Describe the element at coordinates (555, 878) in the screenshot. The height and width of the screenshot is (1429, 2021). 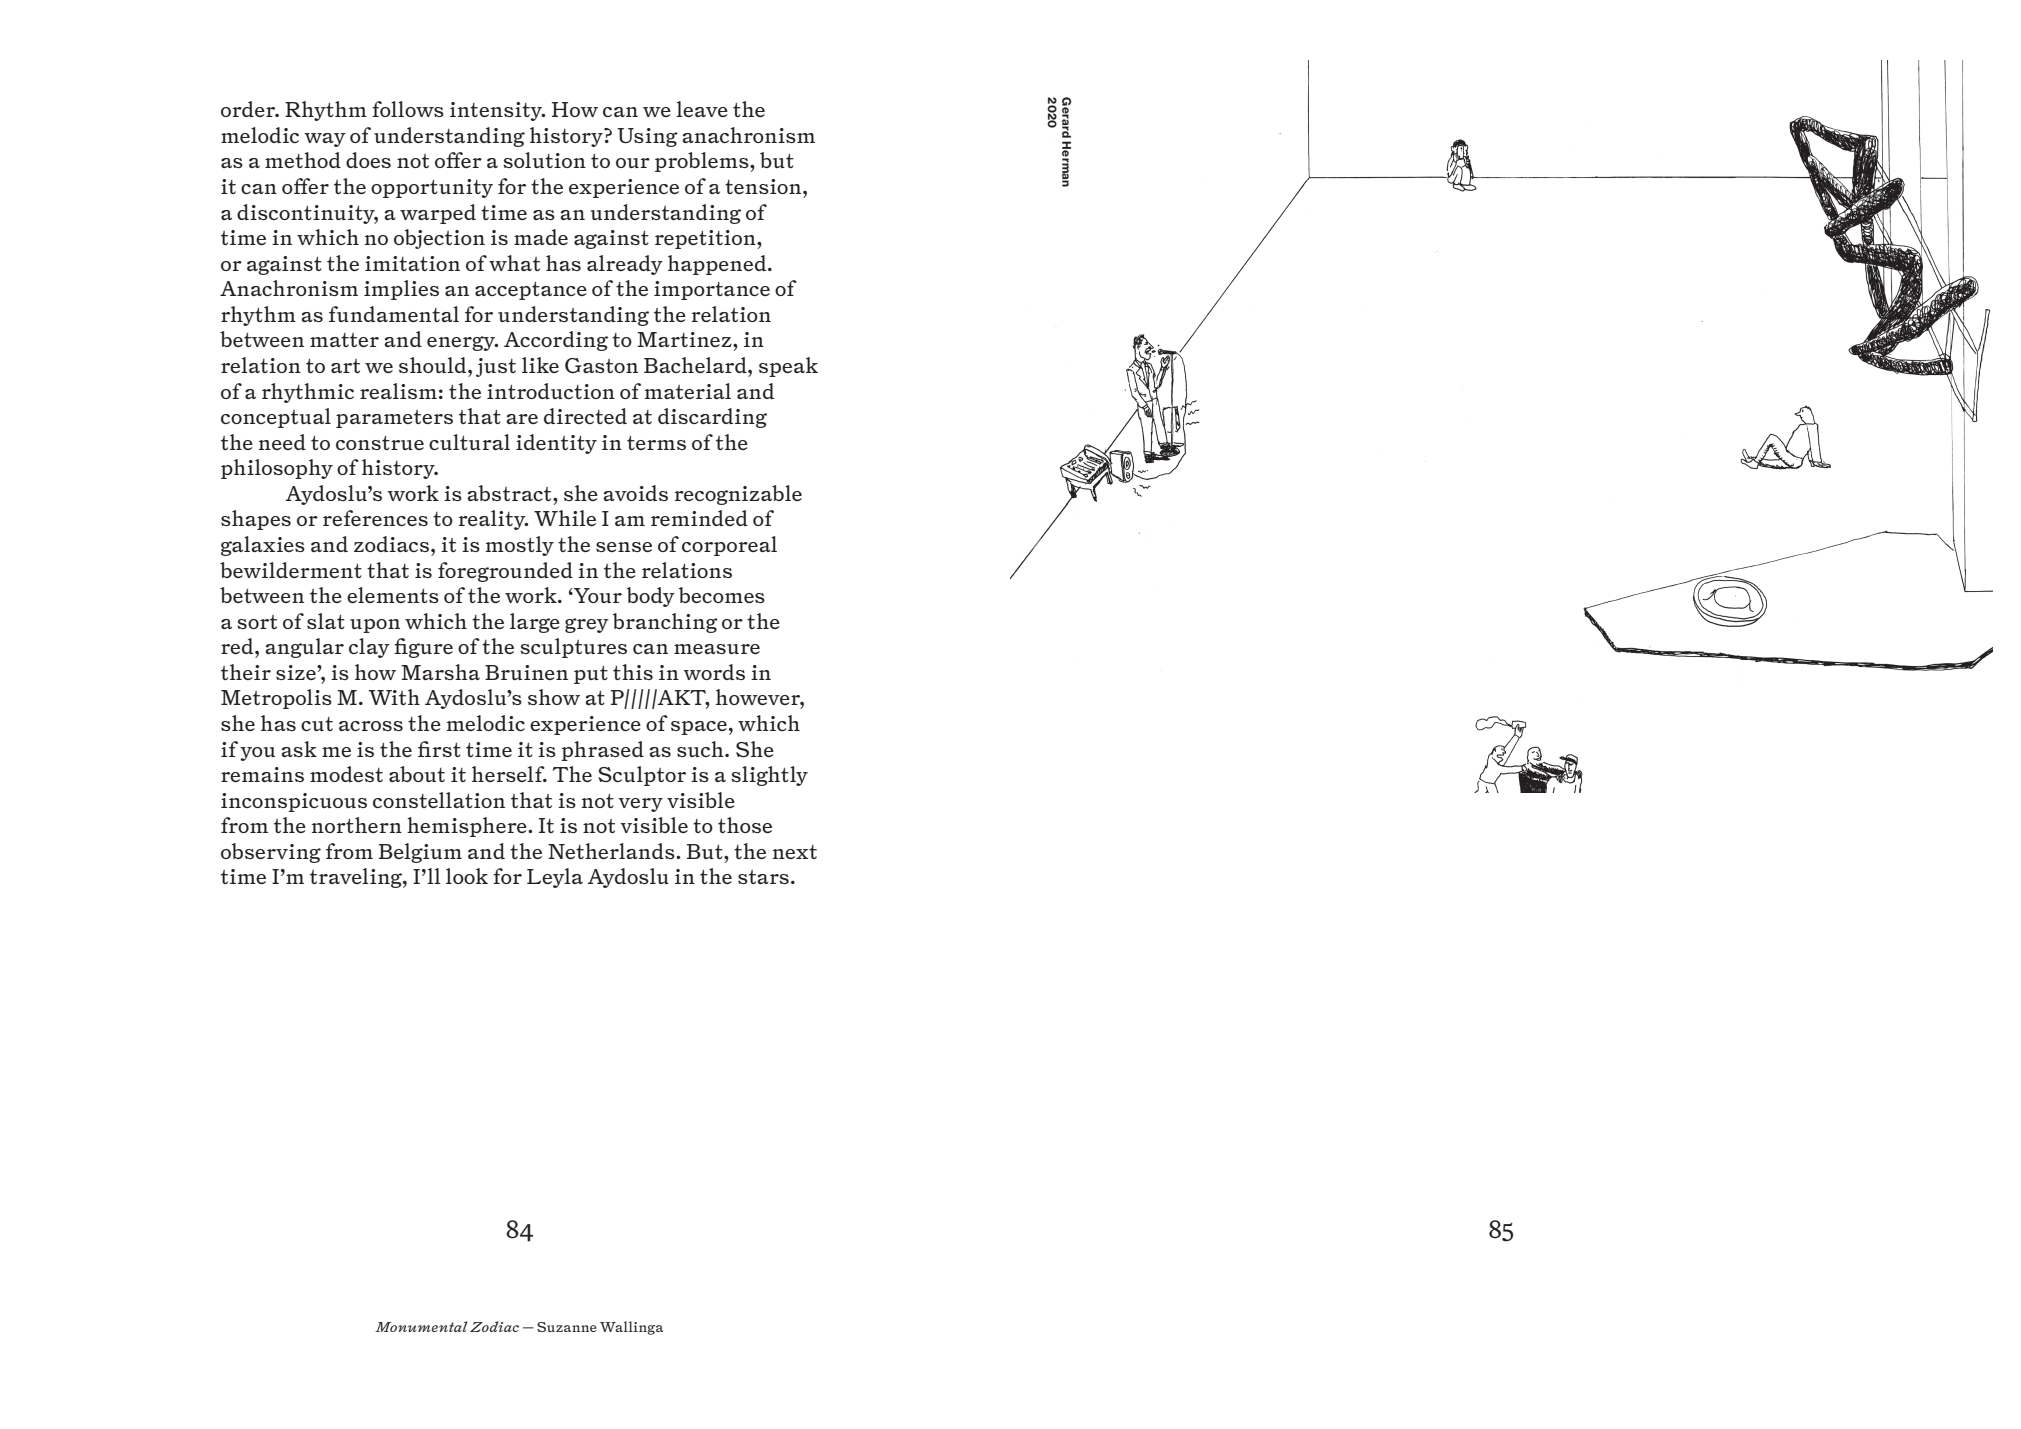
I see `Leyla` at that location.
